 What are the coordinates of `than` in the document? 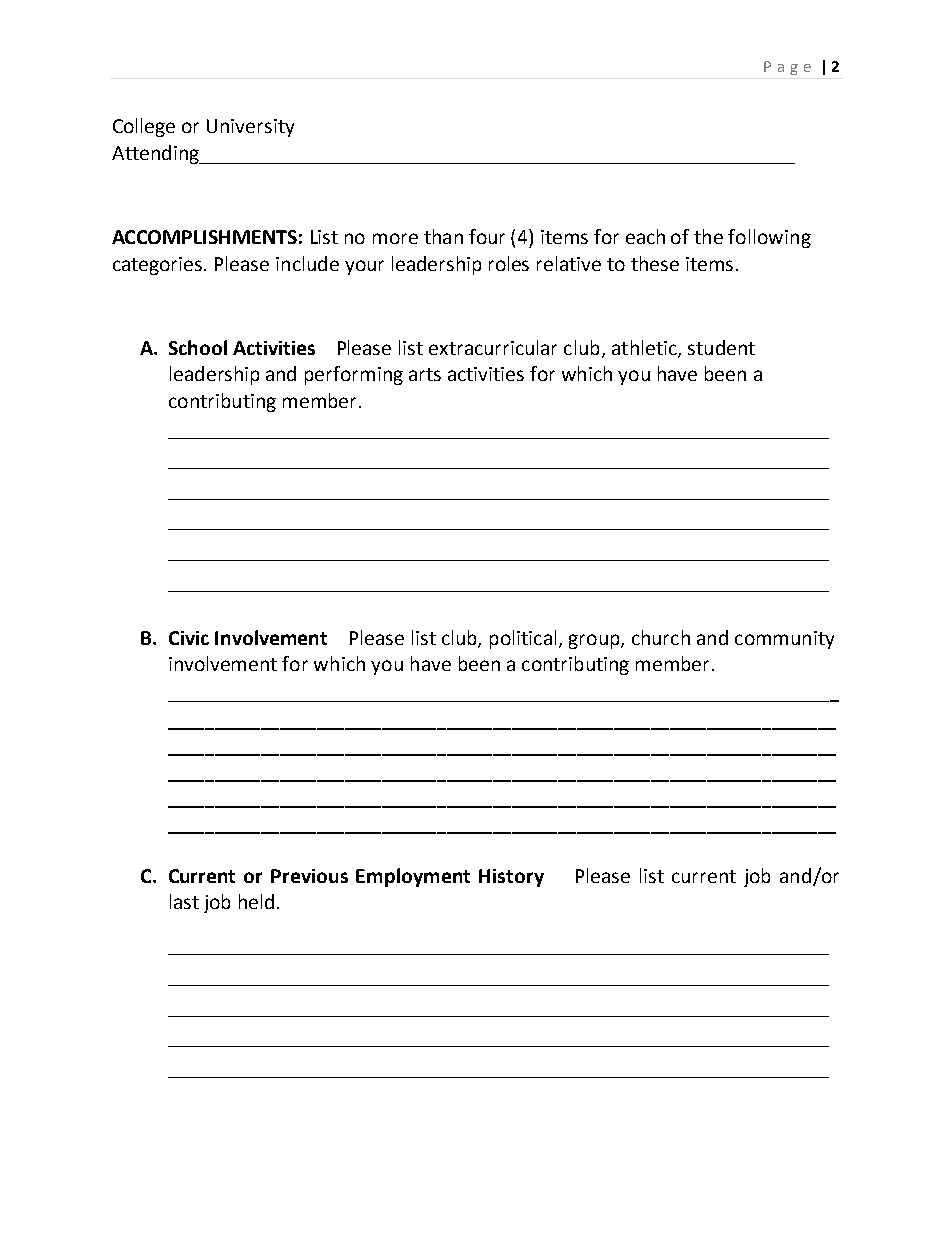 It's located at (443, 236).
